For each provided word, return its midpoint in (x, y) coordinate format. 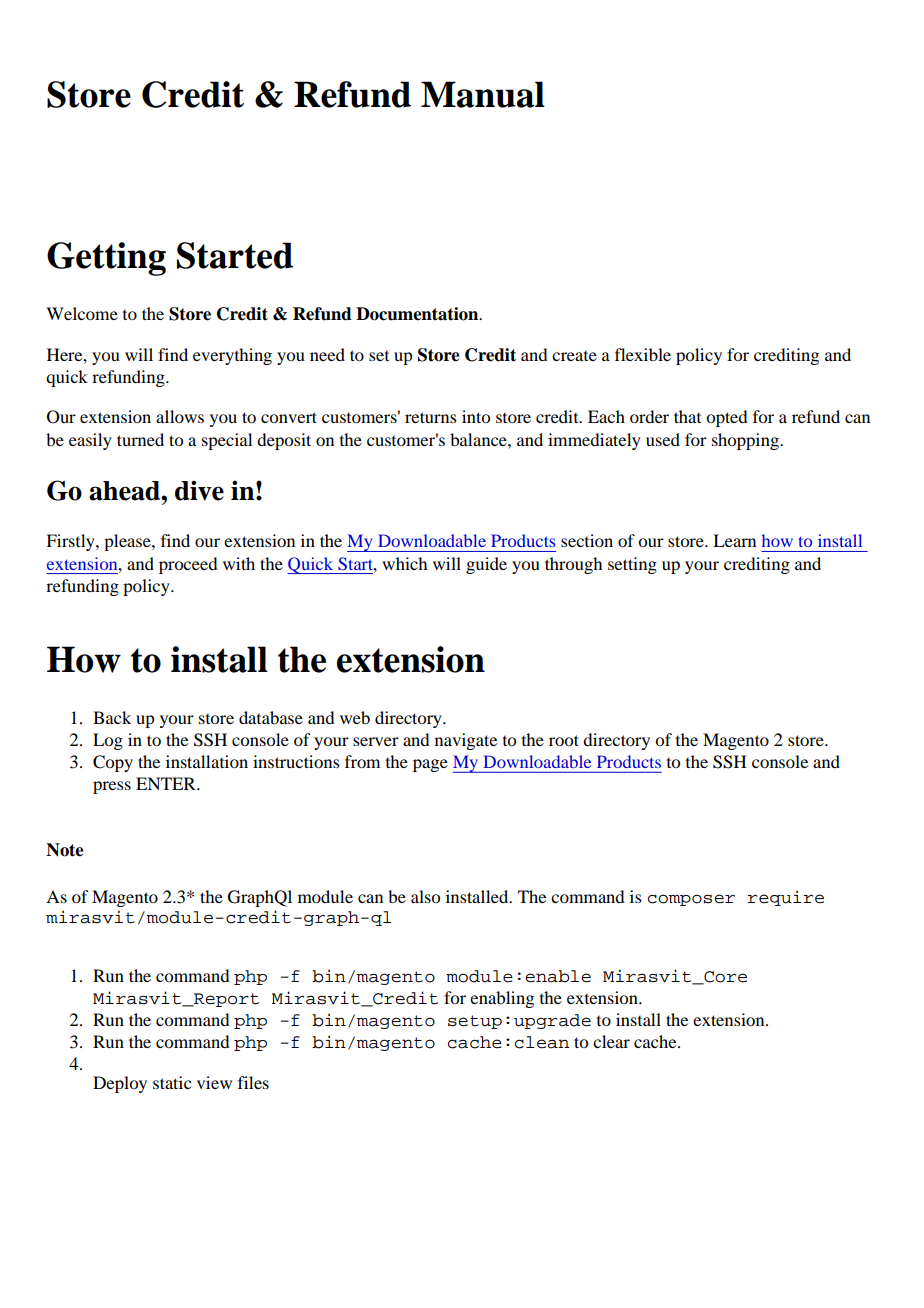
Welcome (82, 313)
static (172, 1082)
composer (691, 900)
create (574, 356)
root (564, 740)
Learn (734, 540)
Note (65, 850)
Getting (106, 259)
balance (479, 439)
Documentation (418, 314)
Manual (483, 94)
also (425, 896)
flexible (643, 354)
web (355, 717)
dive (199, 490)
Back (112, 717)
